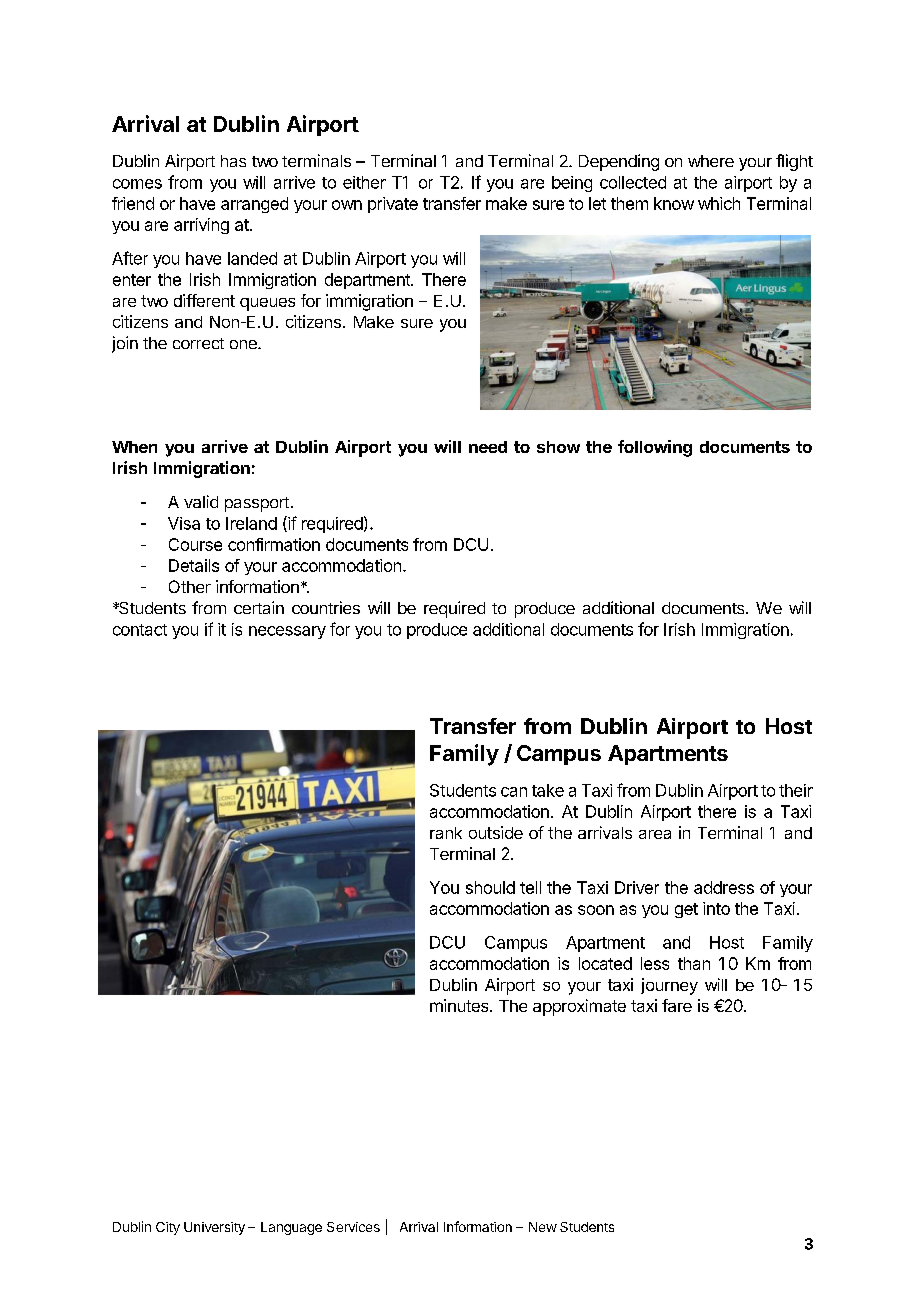  I want to click on which, so click(719, 203).
